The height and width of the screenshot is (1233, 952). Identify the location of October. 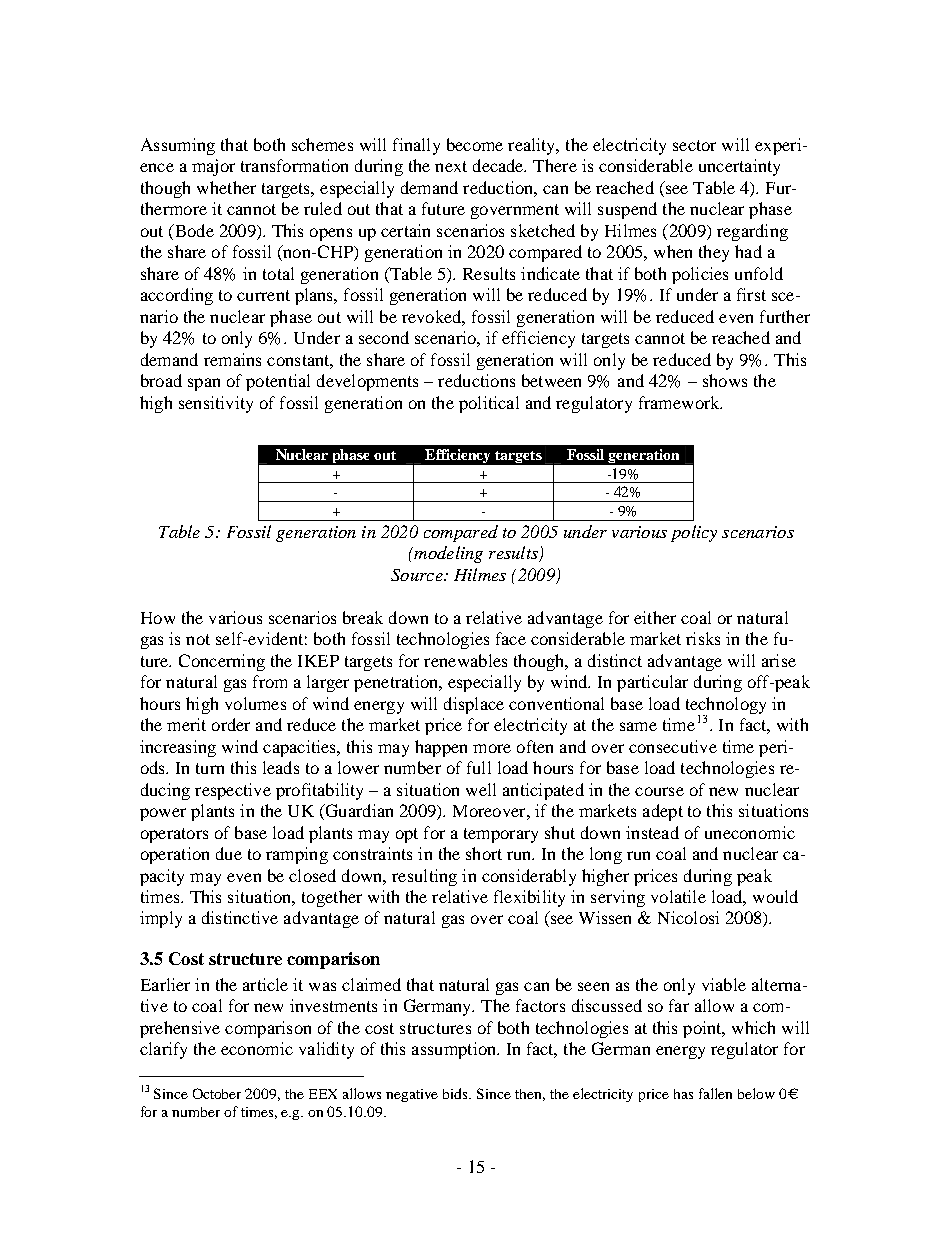
(217, 1093).
